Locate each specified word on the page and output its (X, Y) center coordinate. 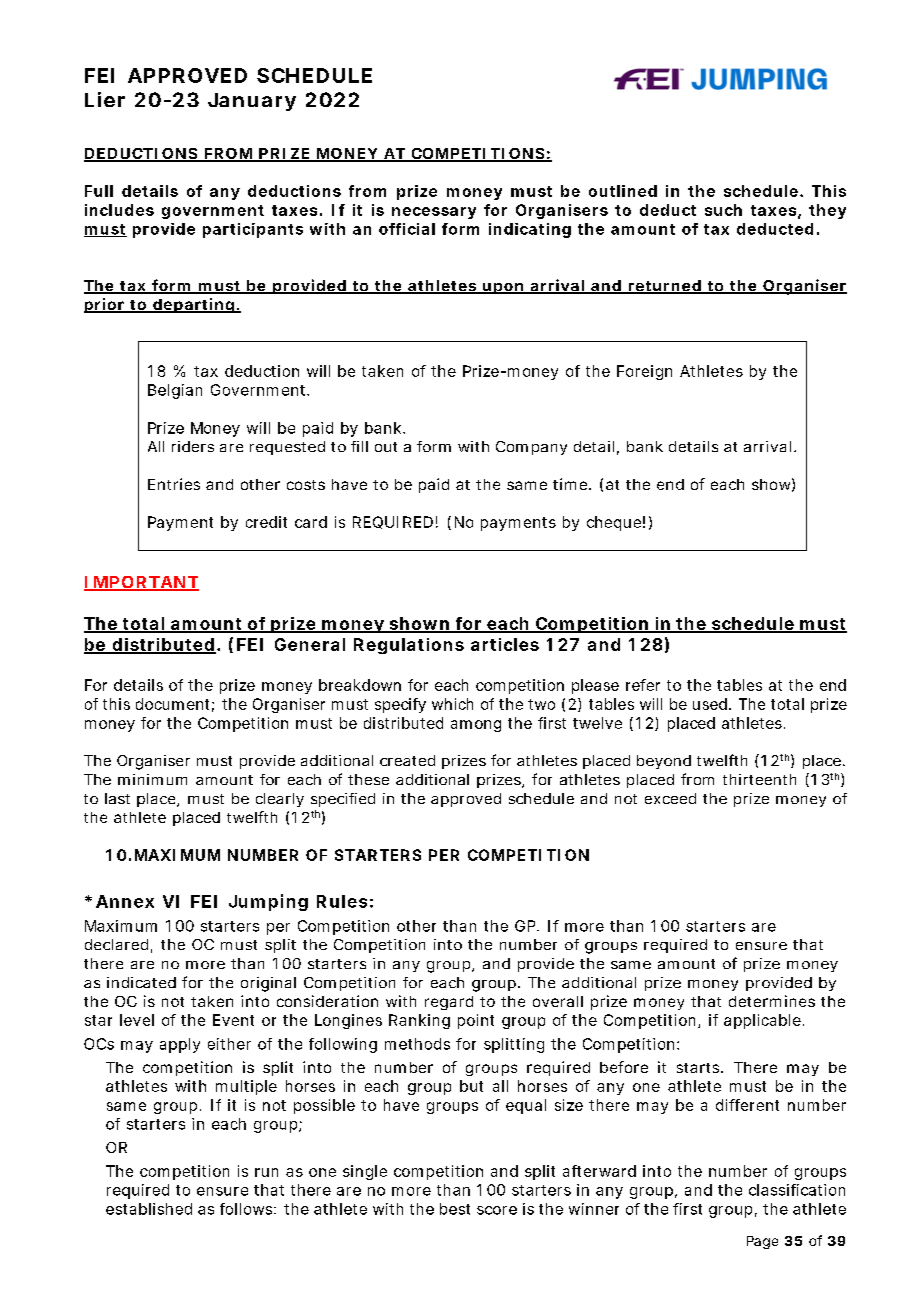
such (723, 210)
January (252, 102)
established (149, 1209)
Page (762, 1242)
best (455, 1209)
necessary (434, 213)
